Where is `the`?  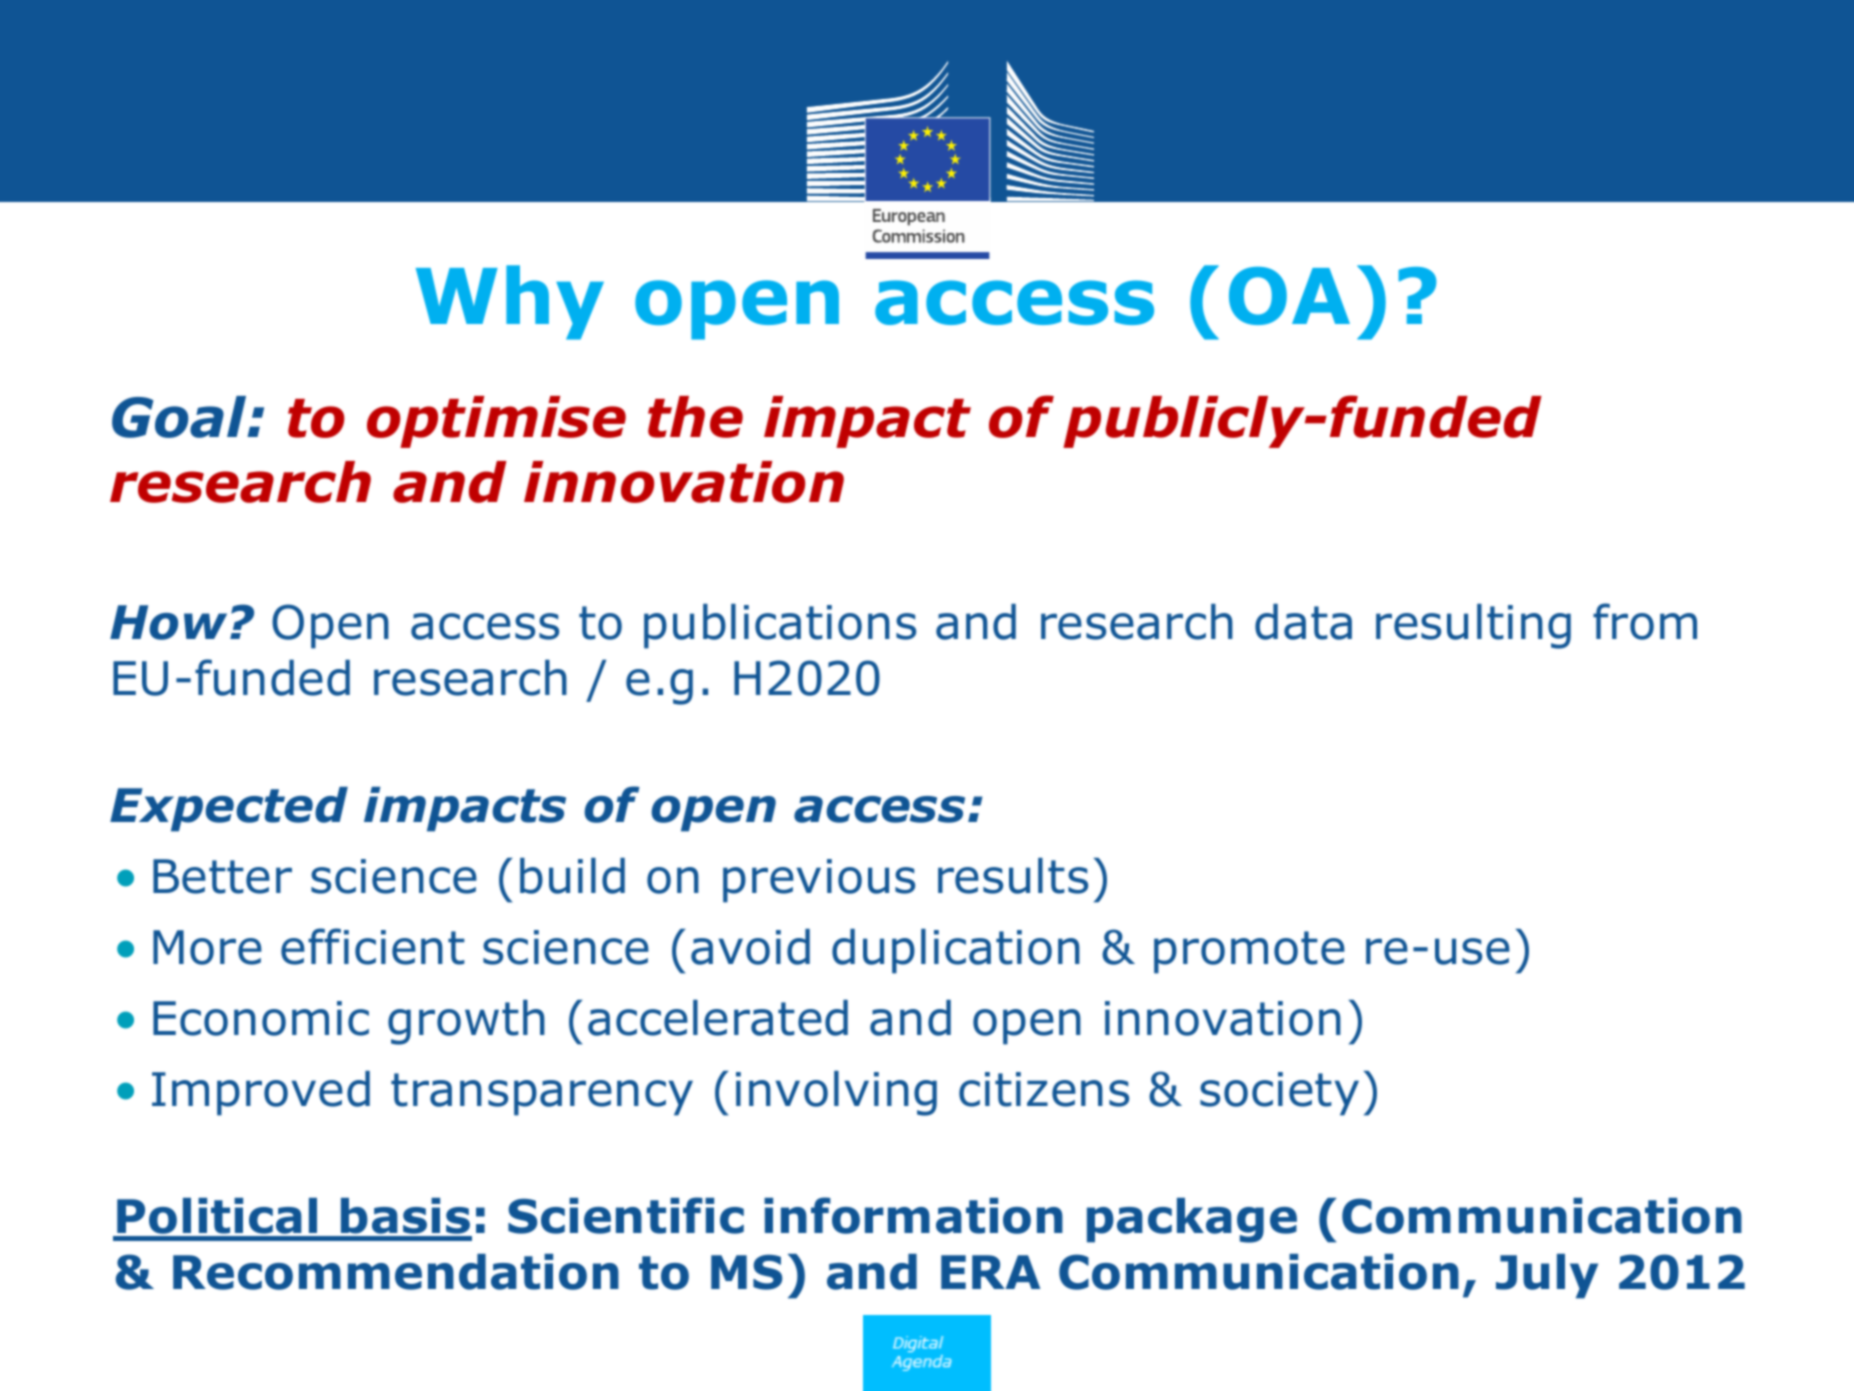
the is located at coordinates (695, 417).
